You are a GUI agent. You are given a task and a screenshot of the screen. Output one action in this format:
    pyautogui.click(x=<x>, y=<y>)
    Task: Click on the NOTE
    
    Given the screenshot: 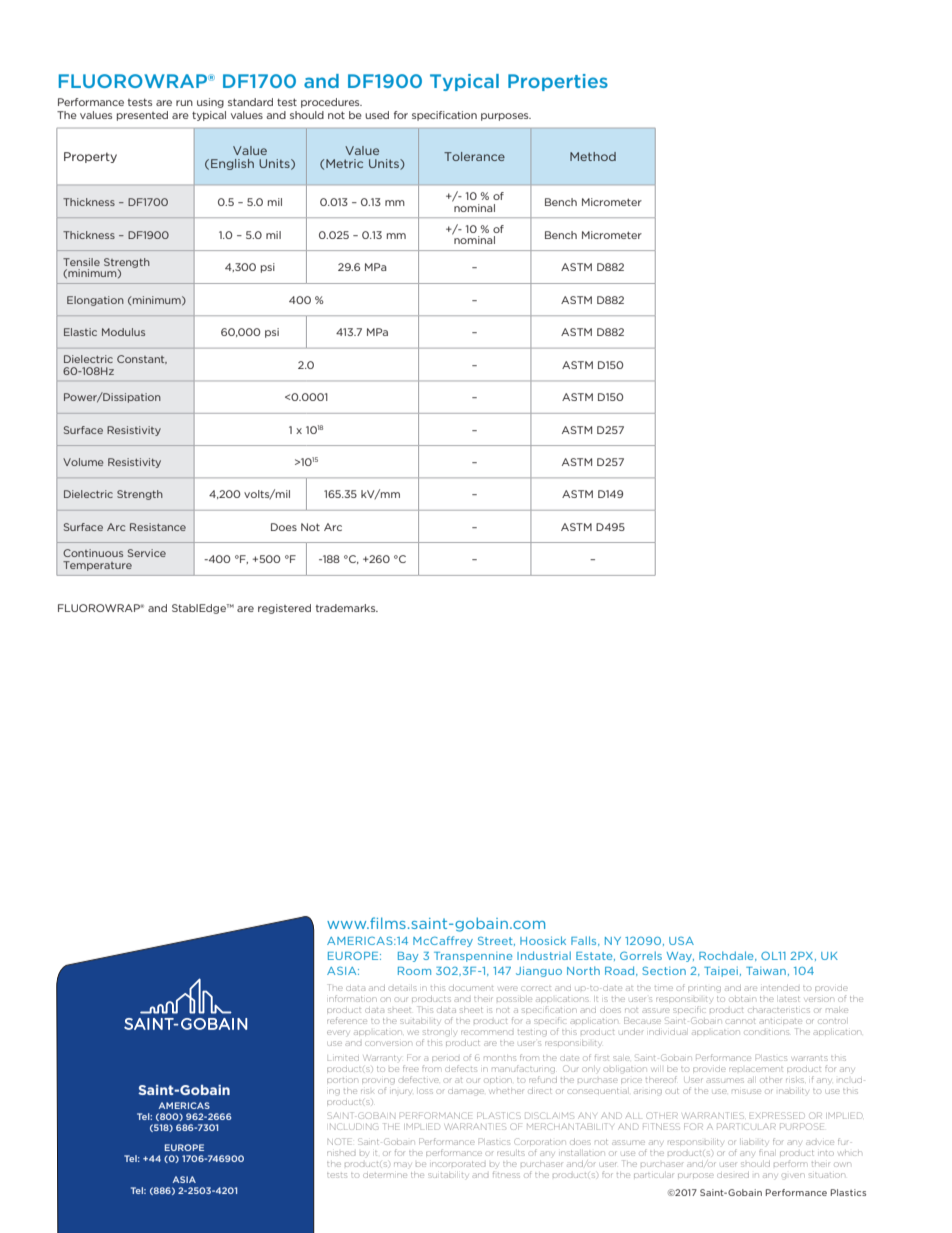 What is the action you would take?
    pyautogui.click(x=339, y=1141)
